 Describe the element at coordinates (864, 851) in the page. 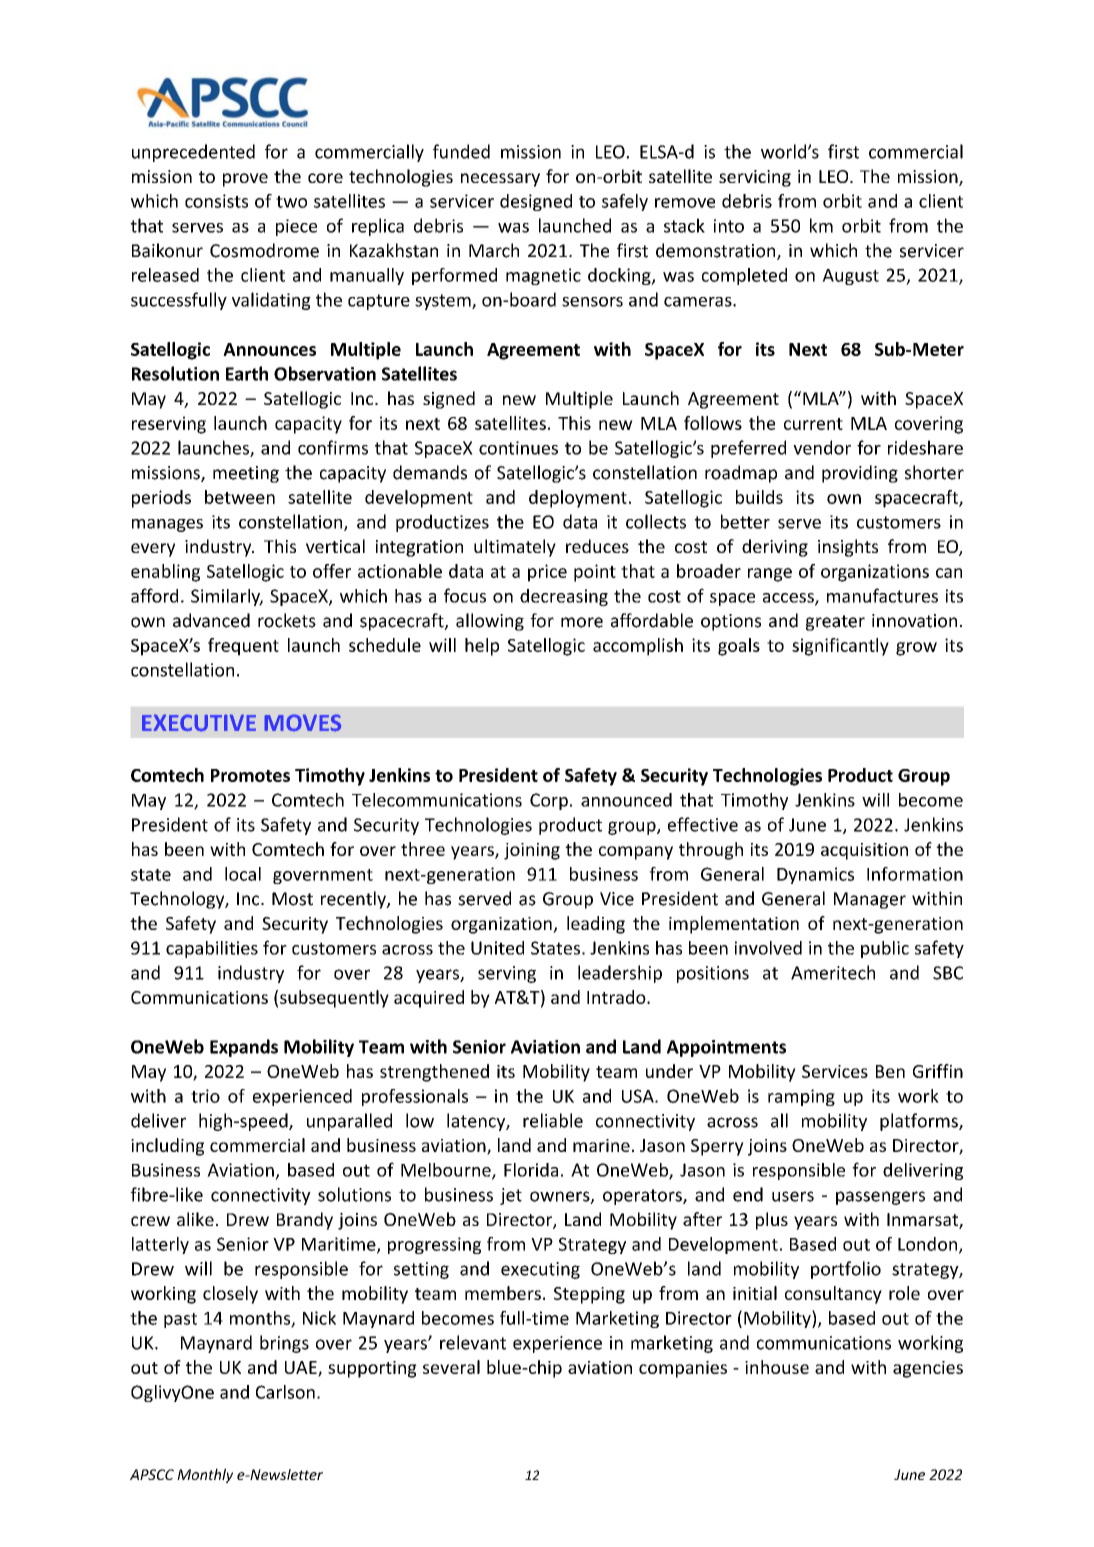

I see `acquisition` at that location.
